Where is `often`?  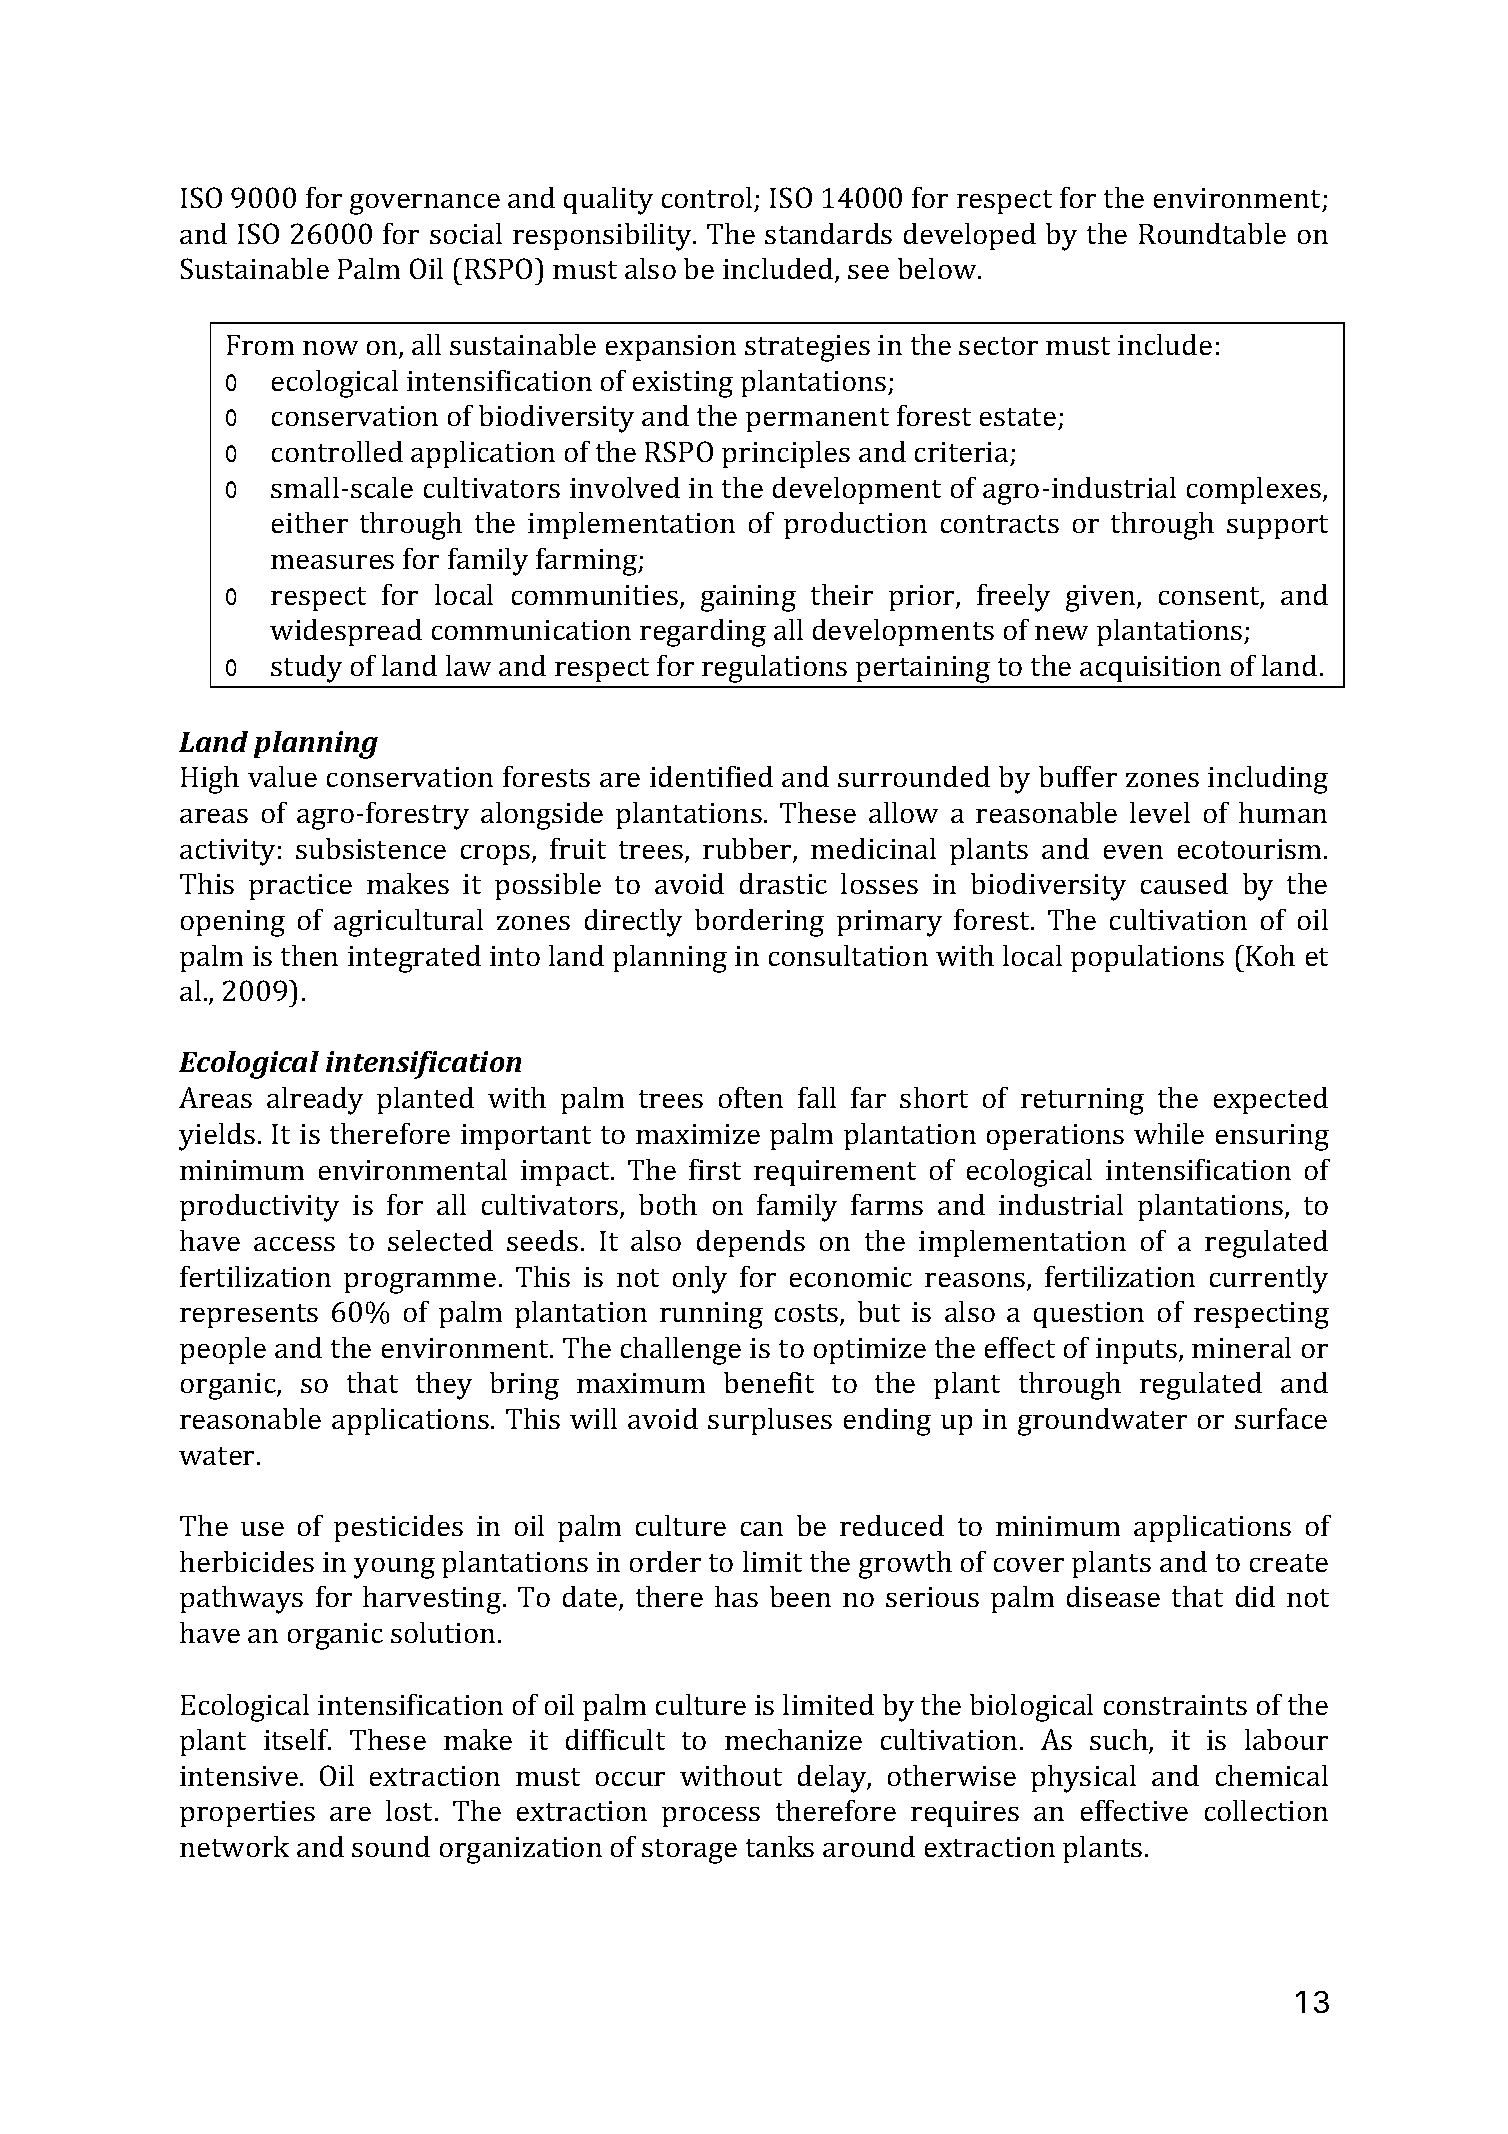
often is located at coordinates (751, 1097).
